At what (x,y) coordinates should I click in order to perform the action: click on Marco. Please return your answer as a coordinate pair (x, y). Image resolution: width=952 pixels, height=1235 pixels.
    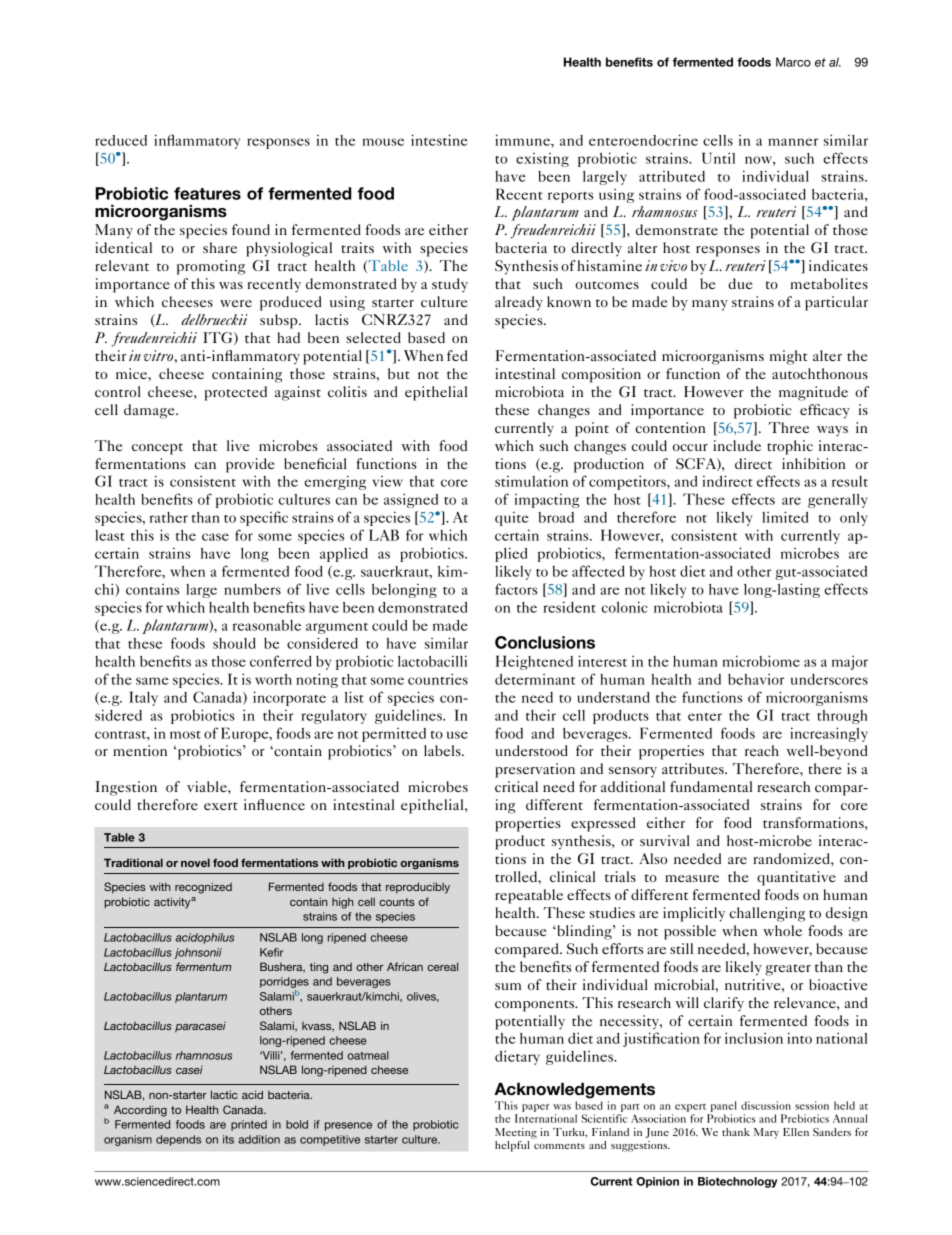
    Looking at the image, I should click on (793, 62).
